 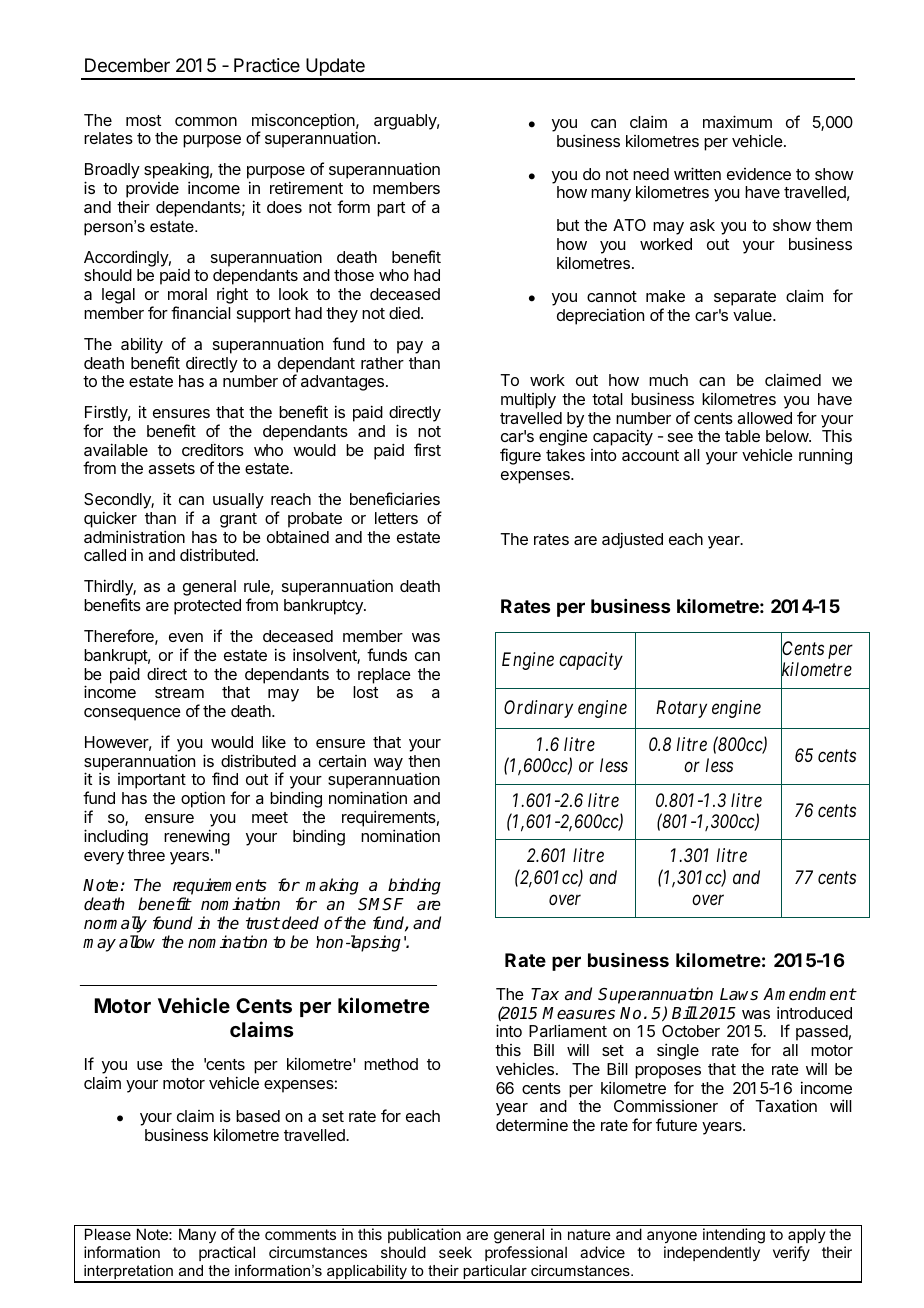 I want to click on common, so click(x=206, y=121).
